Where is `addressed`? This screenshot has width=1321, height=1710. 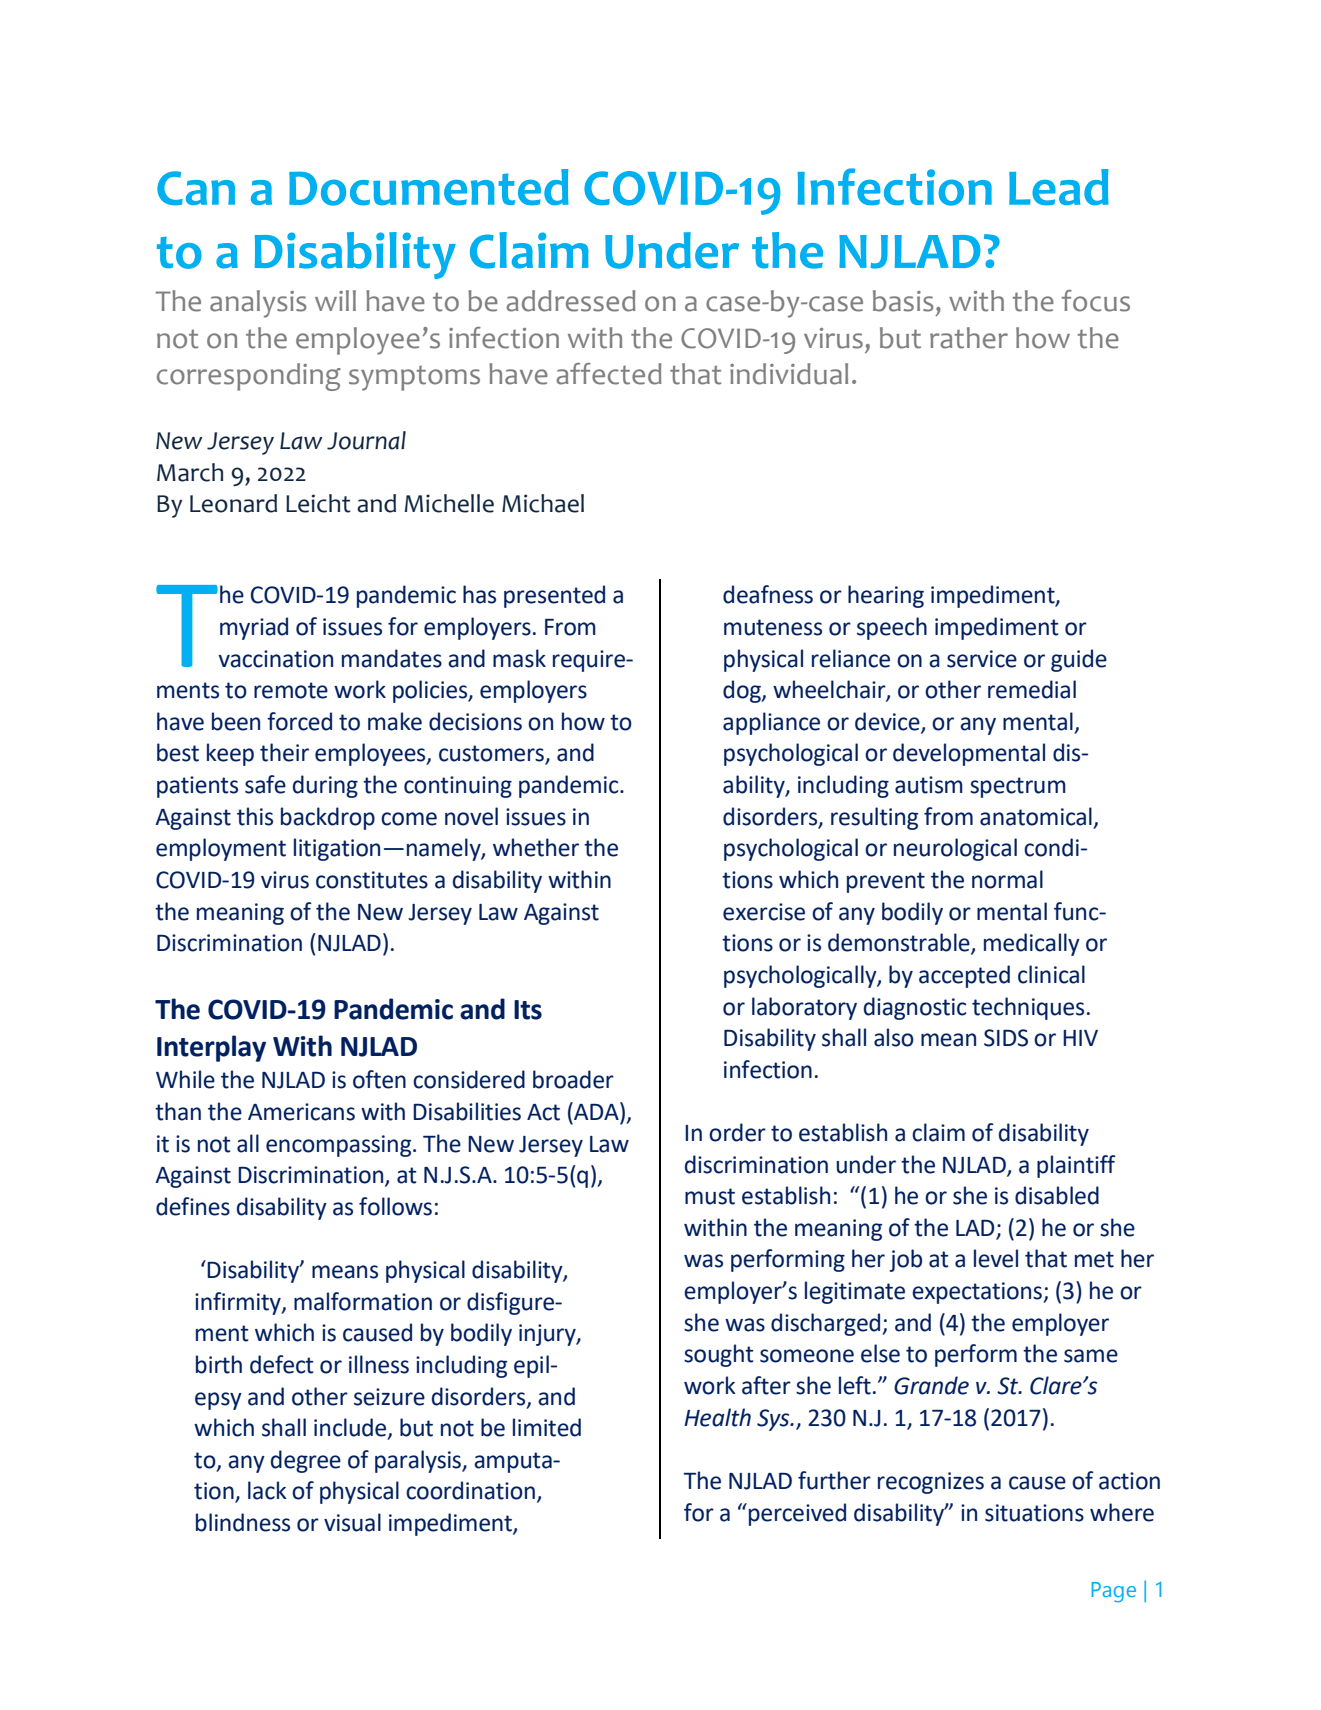 addressed is located at coordinates (571, 301).
